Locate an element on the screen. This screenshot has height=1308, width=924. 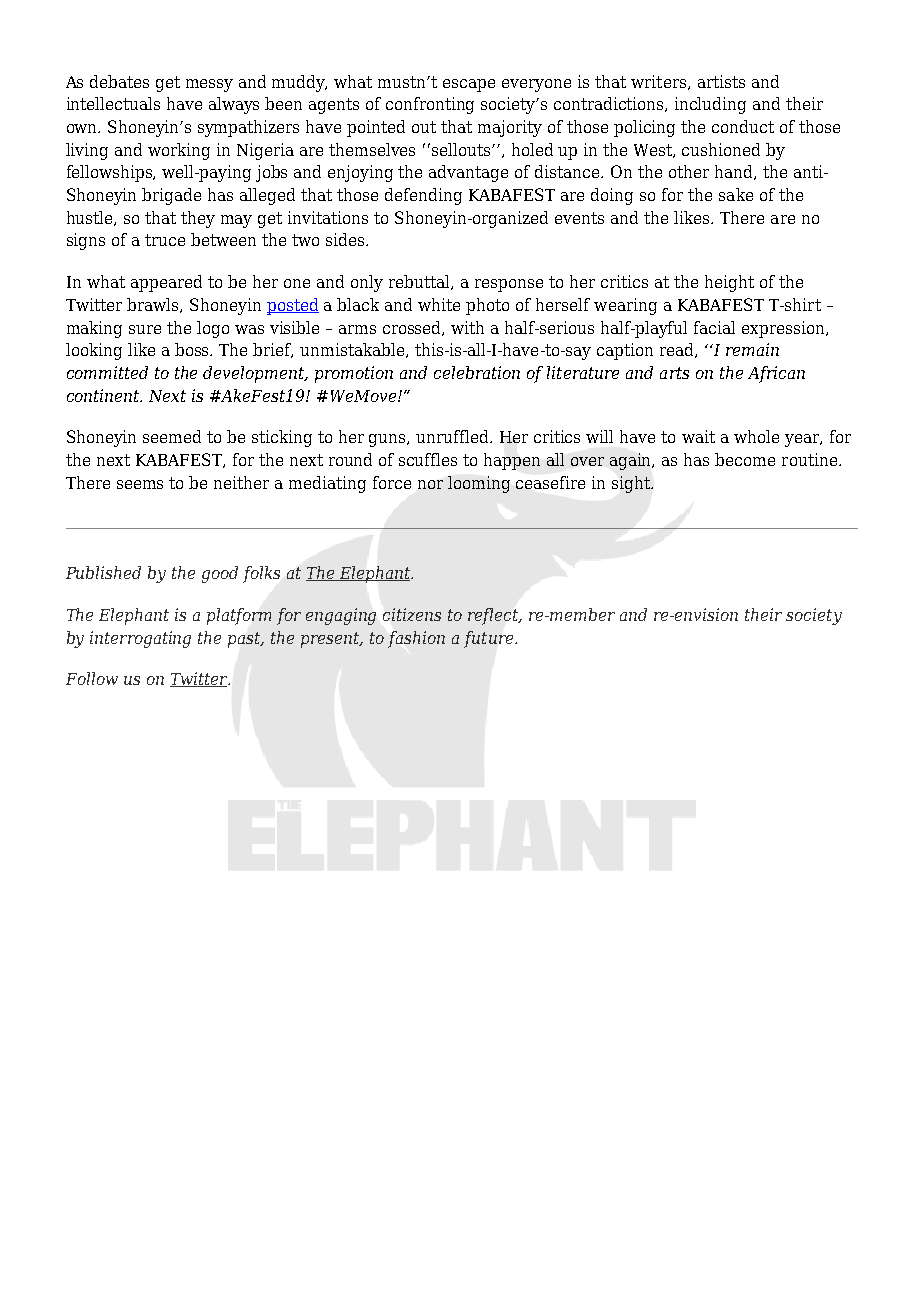
messy is located at coordinates (209, 85).
